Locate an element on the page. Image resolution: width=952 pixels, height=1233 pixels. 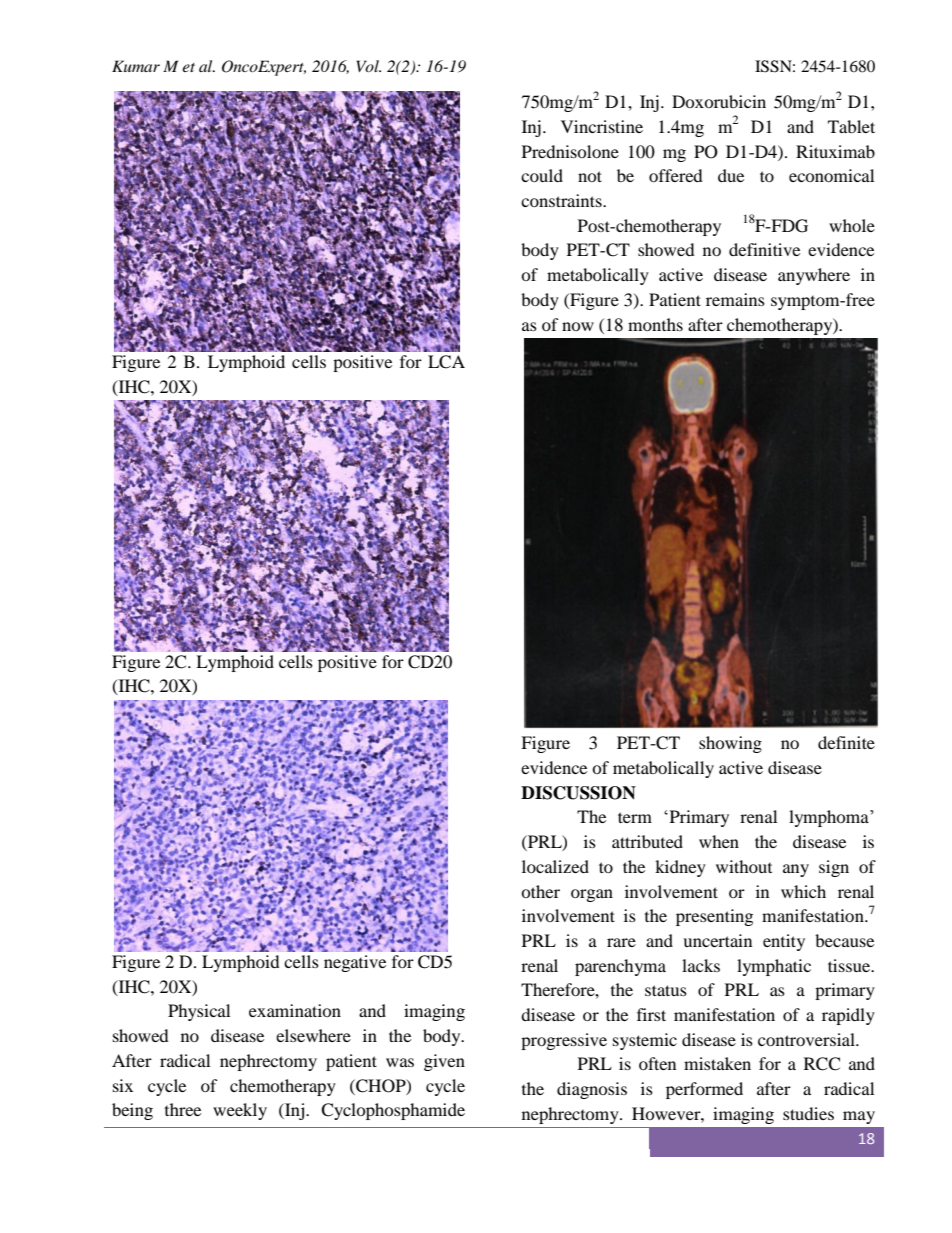
months is located at coordinates (655, 324).
